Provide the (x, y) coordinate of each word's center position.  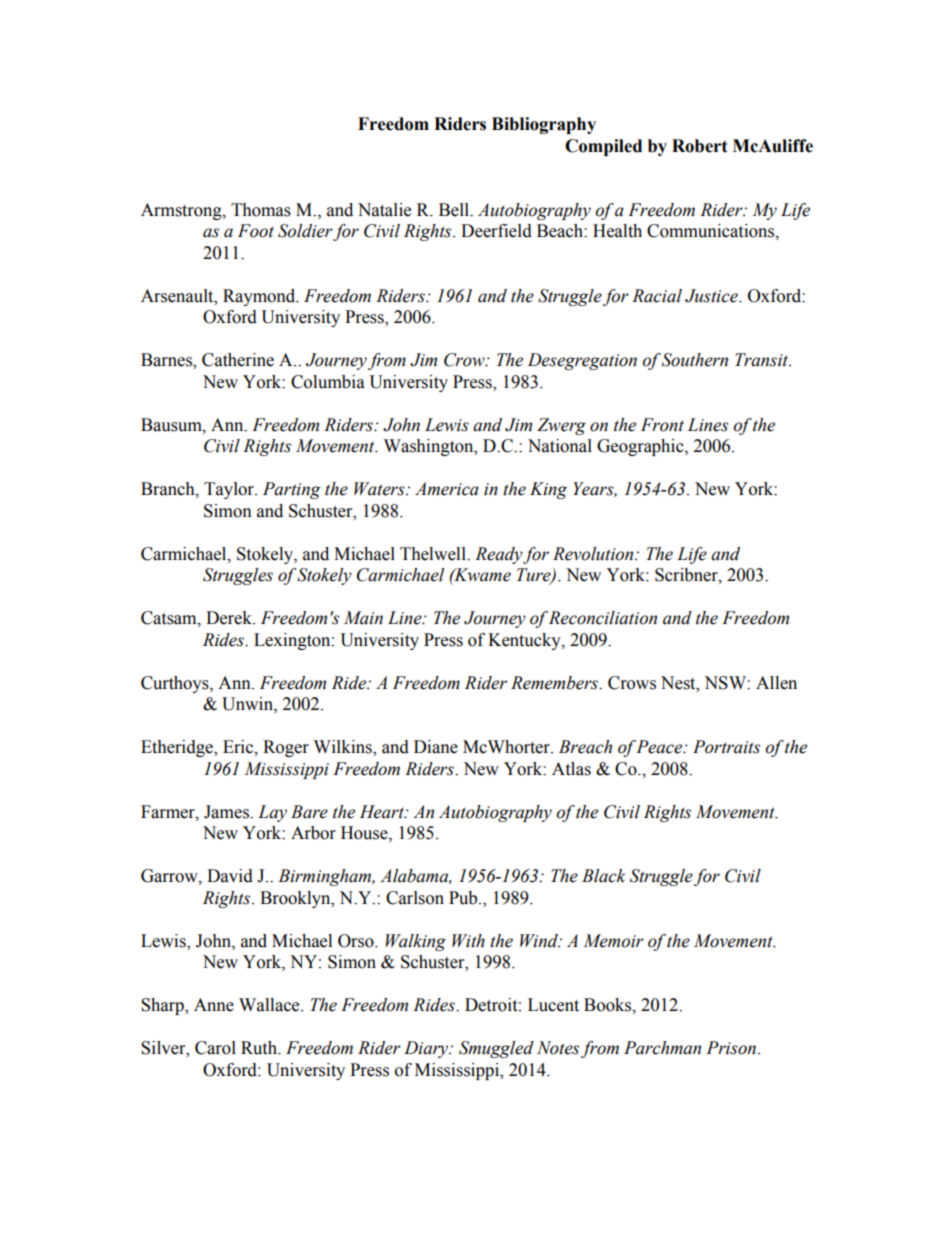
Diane (436, 747)
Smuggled (496, 1049)
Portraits (726, 747)
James (227, 812)
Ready (499, 555)
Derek (230, 618)
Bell (455, 210)
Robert (700, 146)
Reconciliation (603, 618)
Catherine (238, 360)
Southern (695, 360)
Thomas (261, 210)
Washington (430, 447)
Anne (214, 1005)
